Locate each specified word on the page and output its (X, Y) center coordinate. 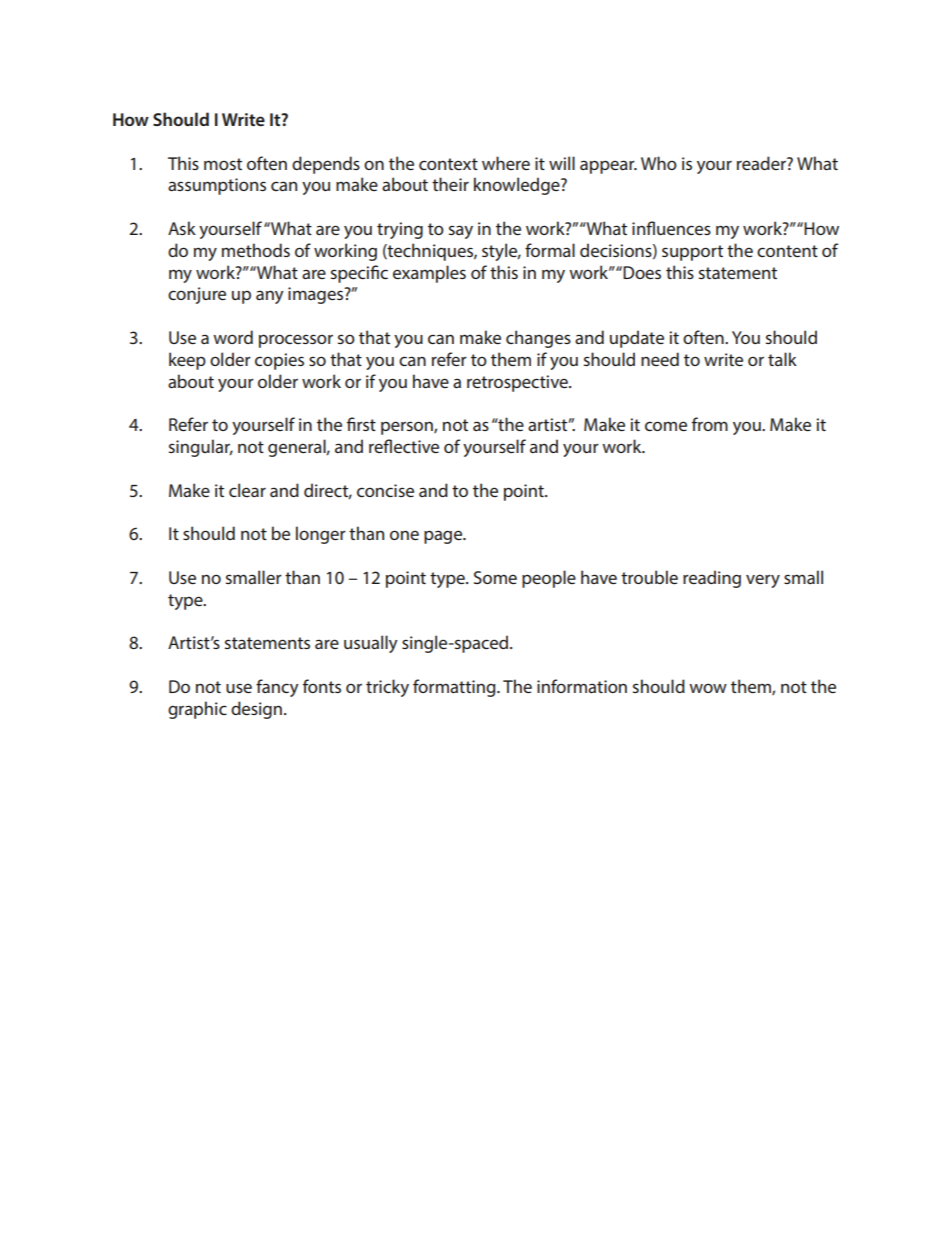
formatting (455, 688)
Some (495, 577)
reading (712, 579)
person (408, 428)
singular (201, 448)
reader (762, 163)
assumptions (217, 186)
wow (708, 688)
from (710, 424)
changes (538, 339)
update (637, 339)
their (450, 184)
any (270, 297)
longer (321, 535)
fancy (277, 688)
